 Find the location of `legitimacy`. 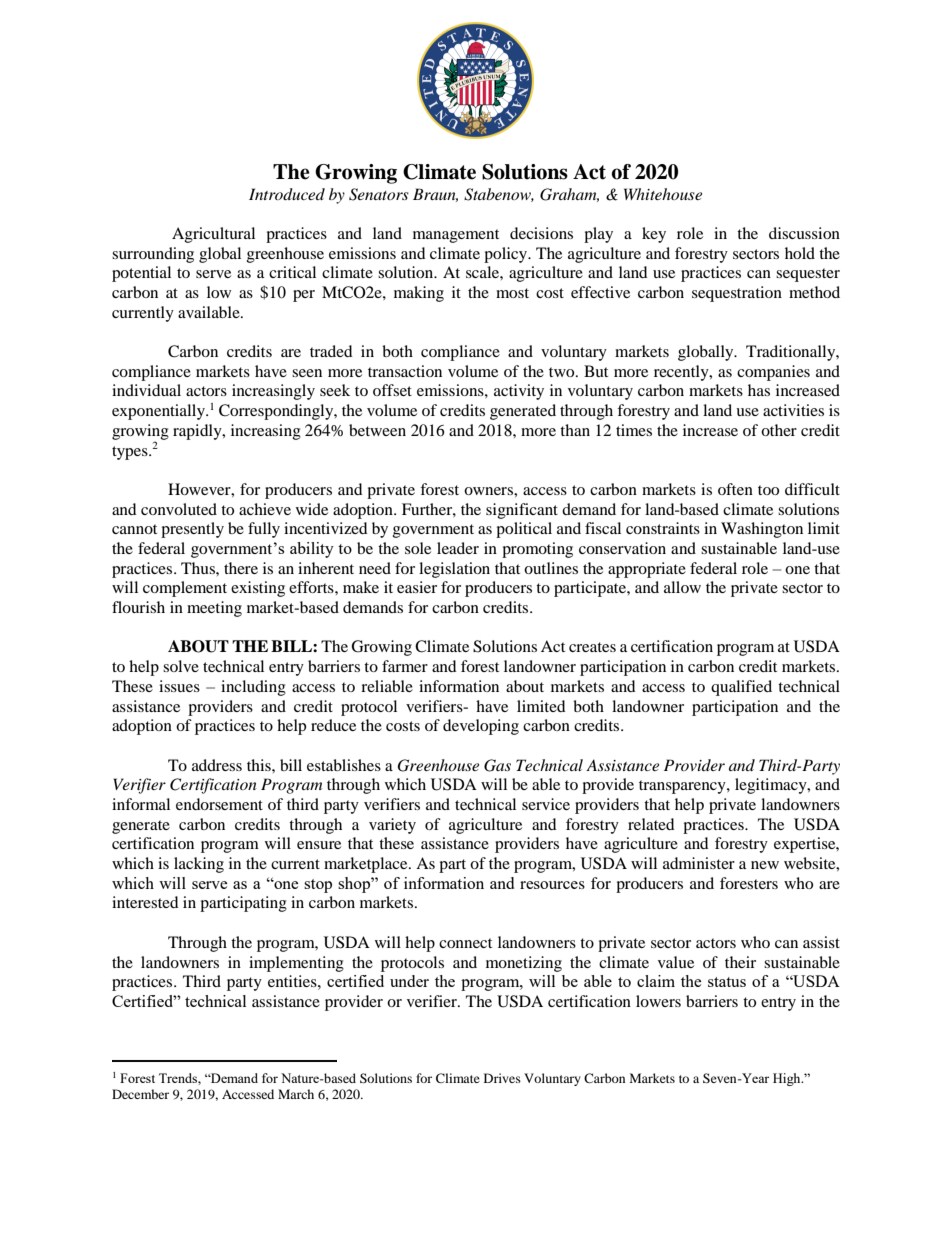

legitimacy is located at coordinates (772, 786).
